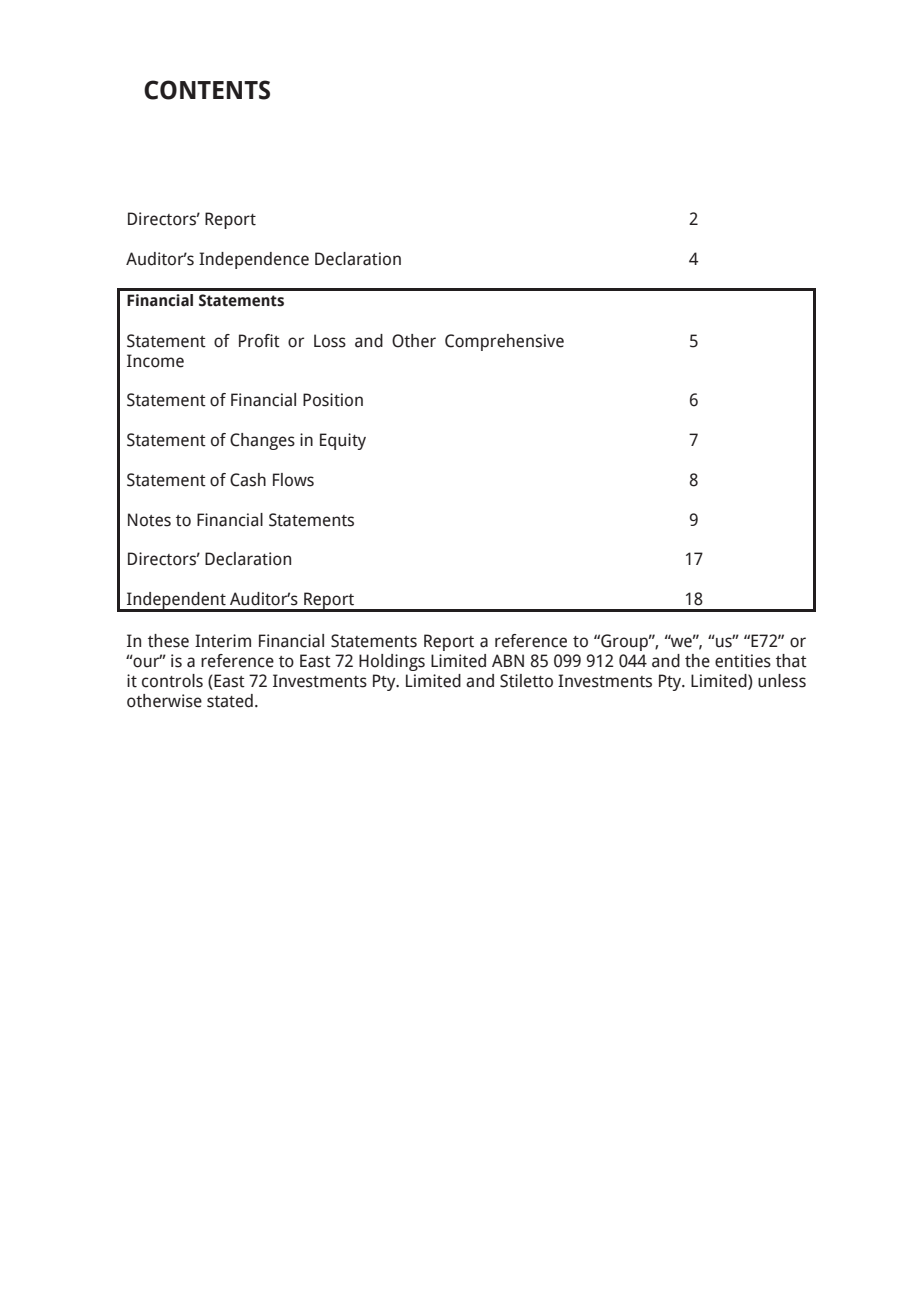 The height and width of the screenshot is (1308, 924). I want to click on stated, so click(230, 701).
